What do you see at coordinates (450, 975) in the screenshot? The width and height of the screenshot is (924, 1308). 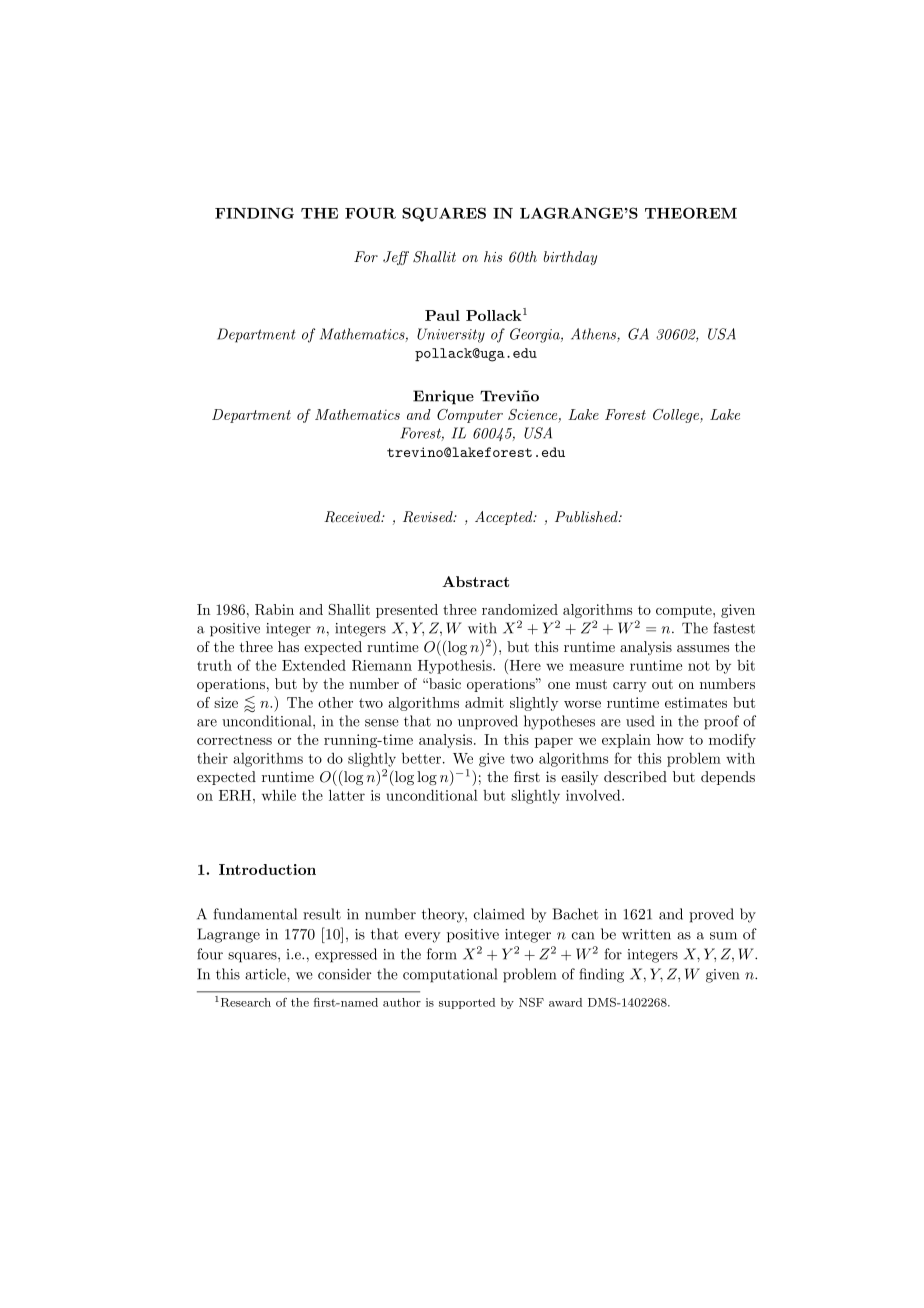 I see `computational` at bounding box center [450, 975].
